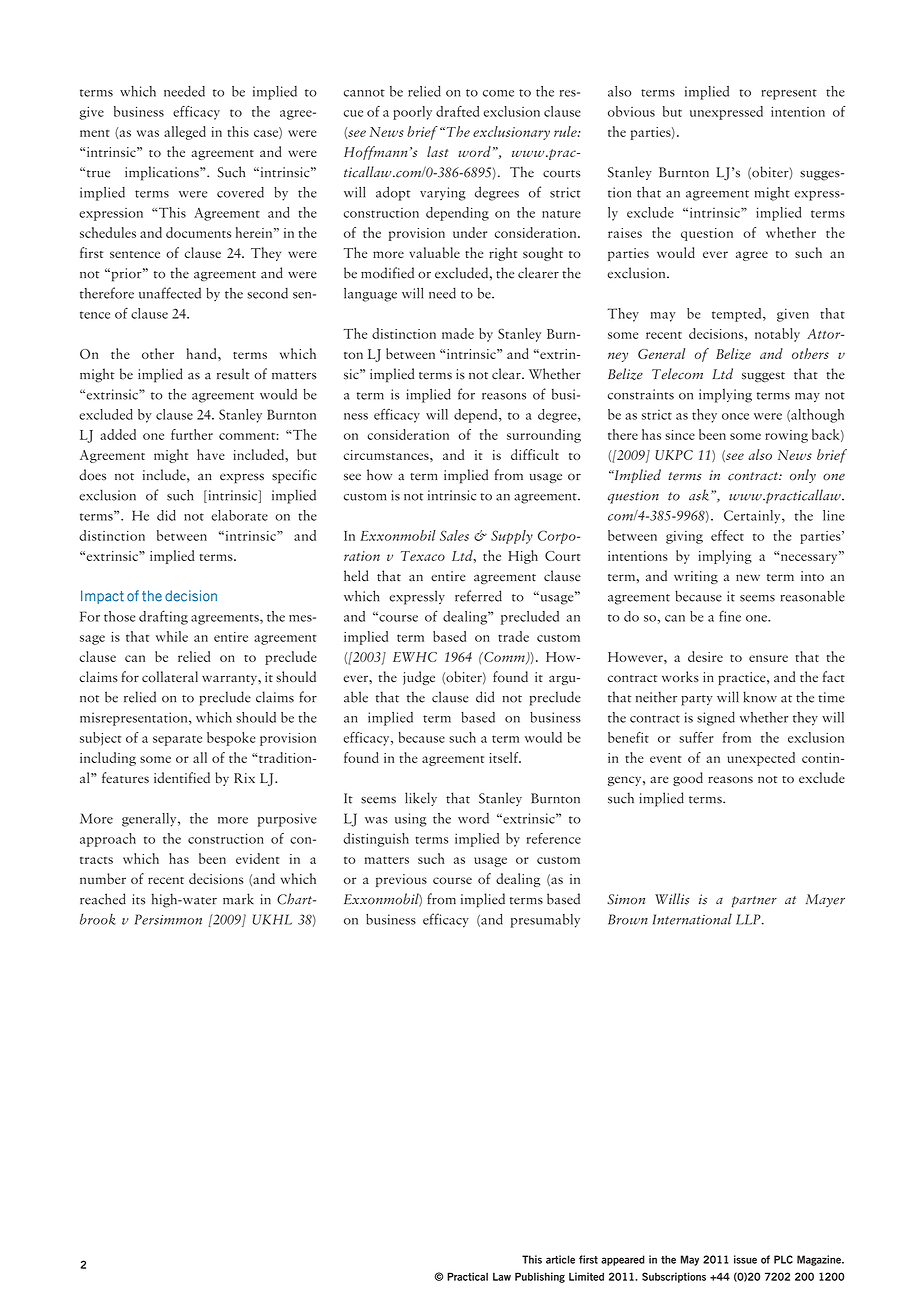  Describe the element at coordinates (239, 515) in the screenshot. I see `elaborate` at that location.
